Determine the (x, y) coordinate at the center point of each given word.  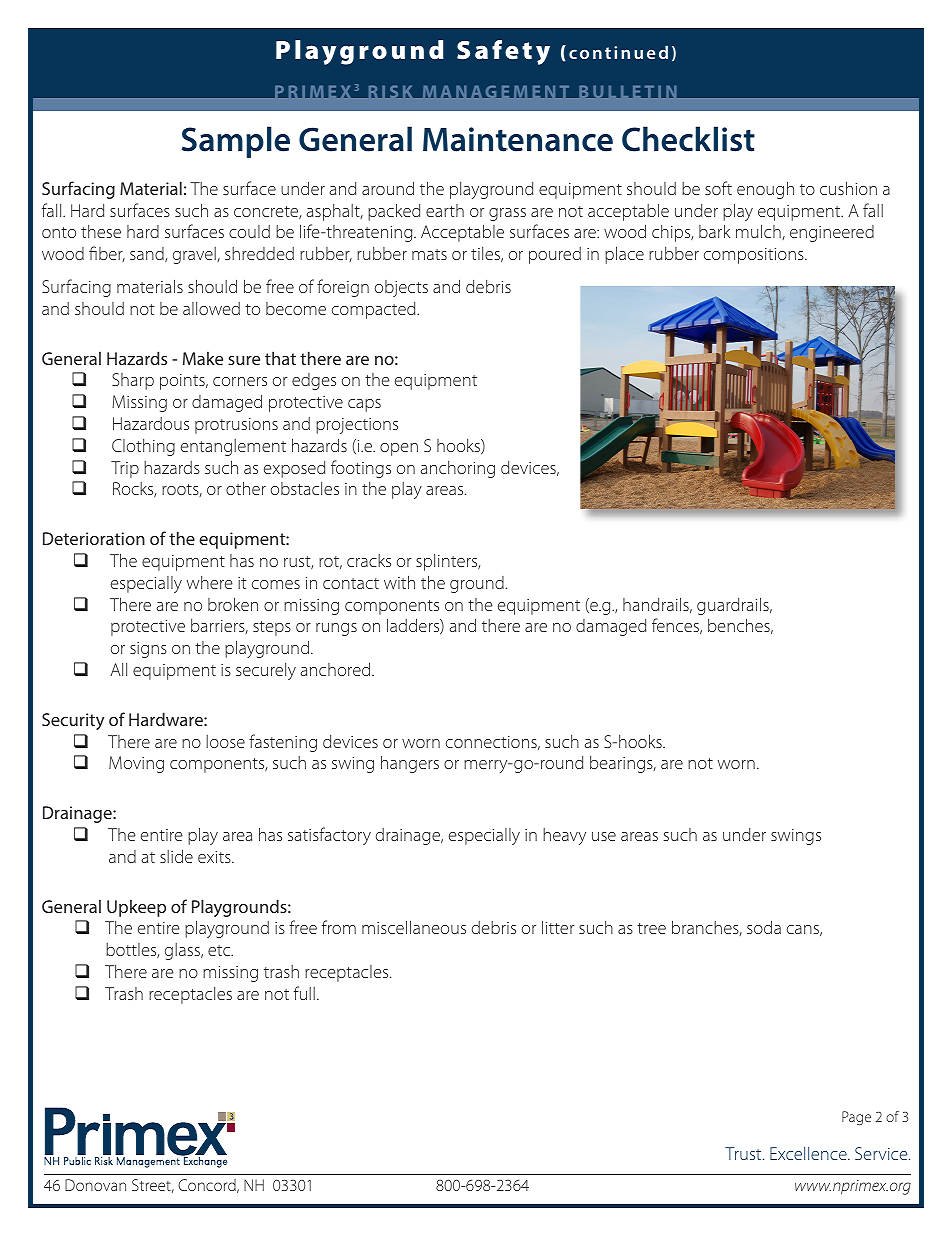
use (604, 836)
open (399, 449)
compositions (755, 256)
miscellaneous (414, 927)
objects (401, 288)
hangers (410, 764)
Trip (125, 469)
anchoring (458, 469)
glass (183, 951)
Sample (236, 142)
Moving (136, 764)
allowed (211, 308)
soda (764, 927)
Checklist (688, 139)
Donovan (95, 1185)
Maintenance (518, 139)
